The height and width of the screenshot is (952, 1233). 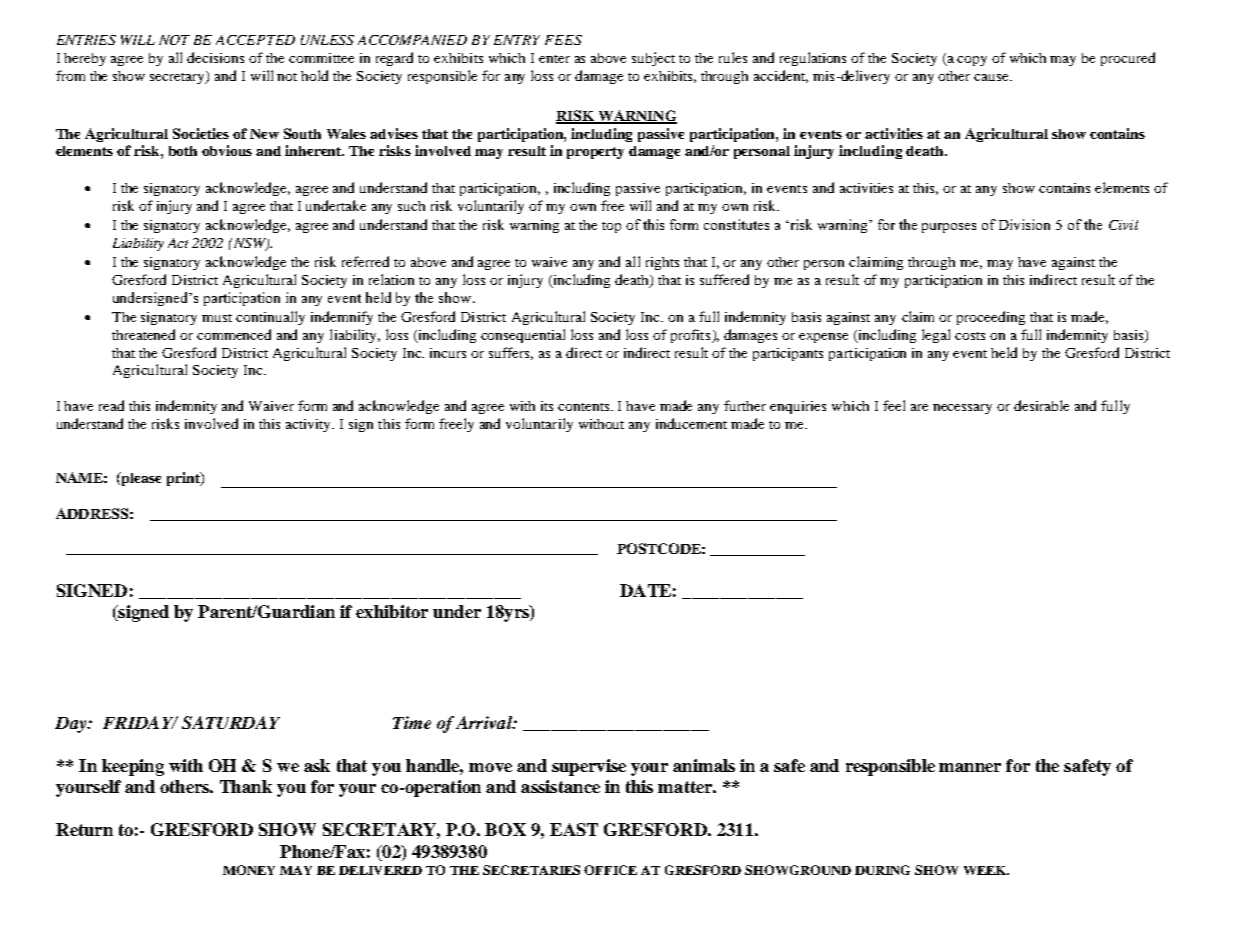 I want to click on EAST, so click(x=574, y=829).
